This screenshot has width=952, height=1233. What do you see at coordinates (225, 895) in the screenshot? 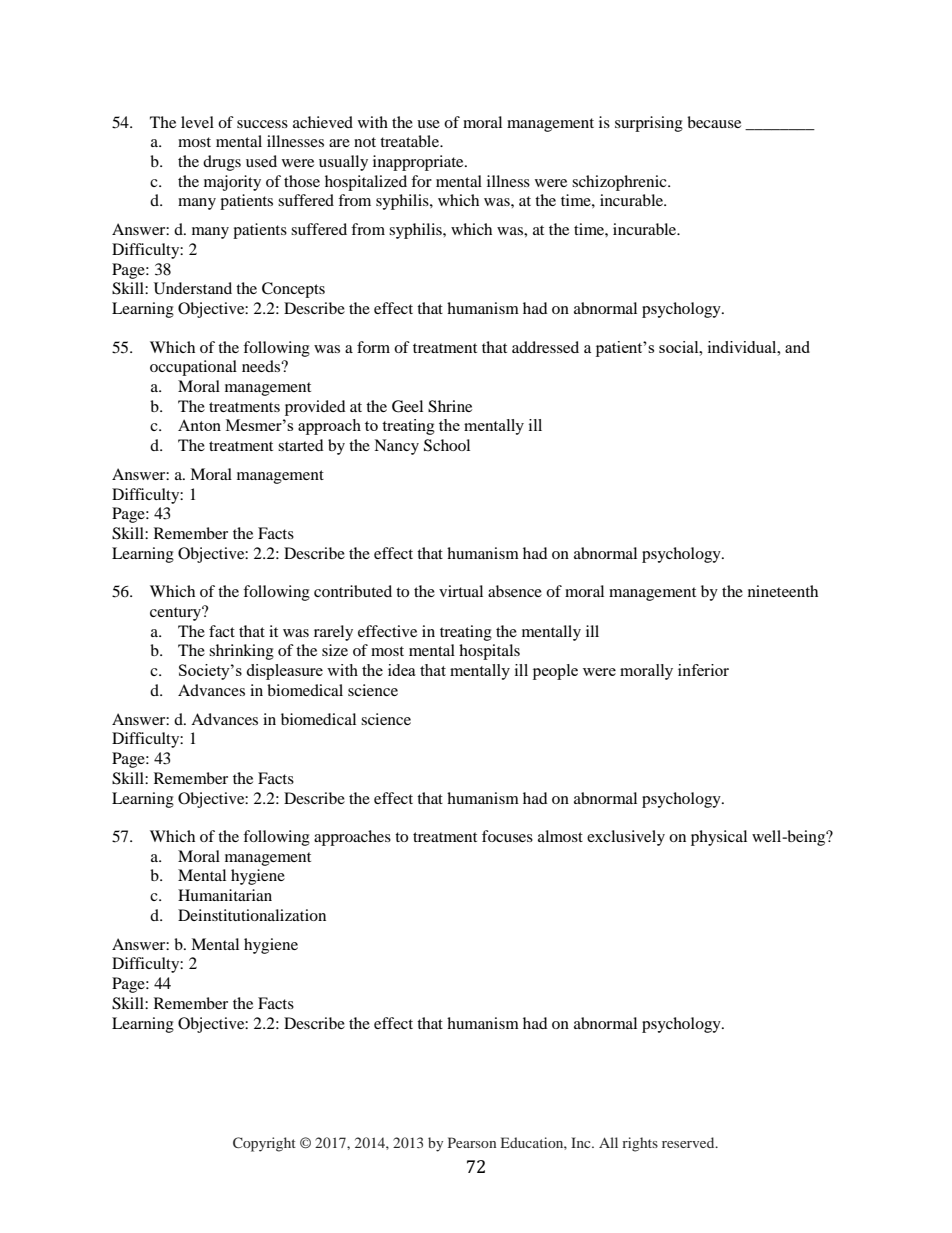
I see `Humanitarian` at bounding box center [225, 895].
